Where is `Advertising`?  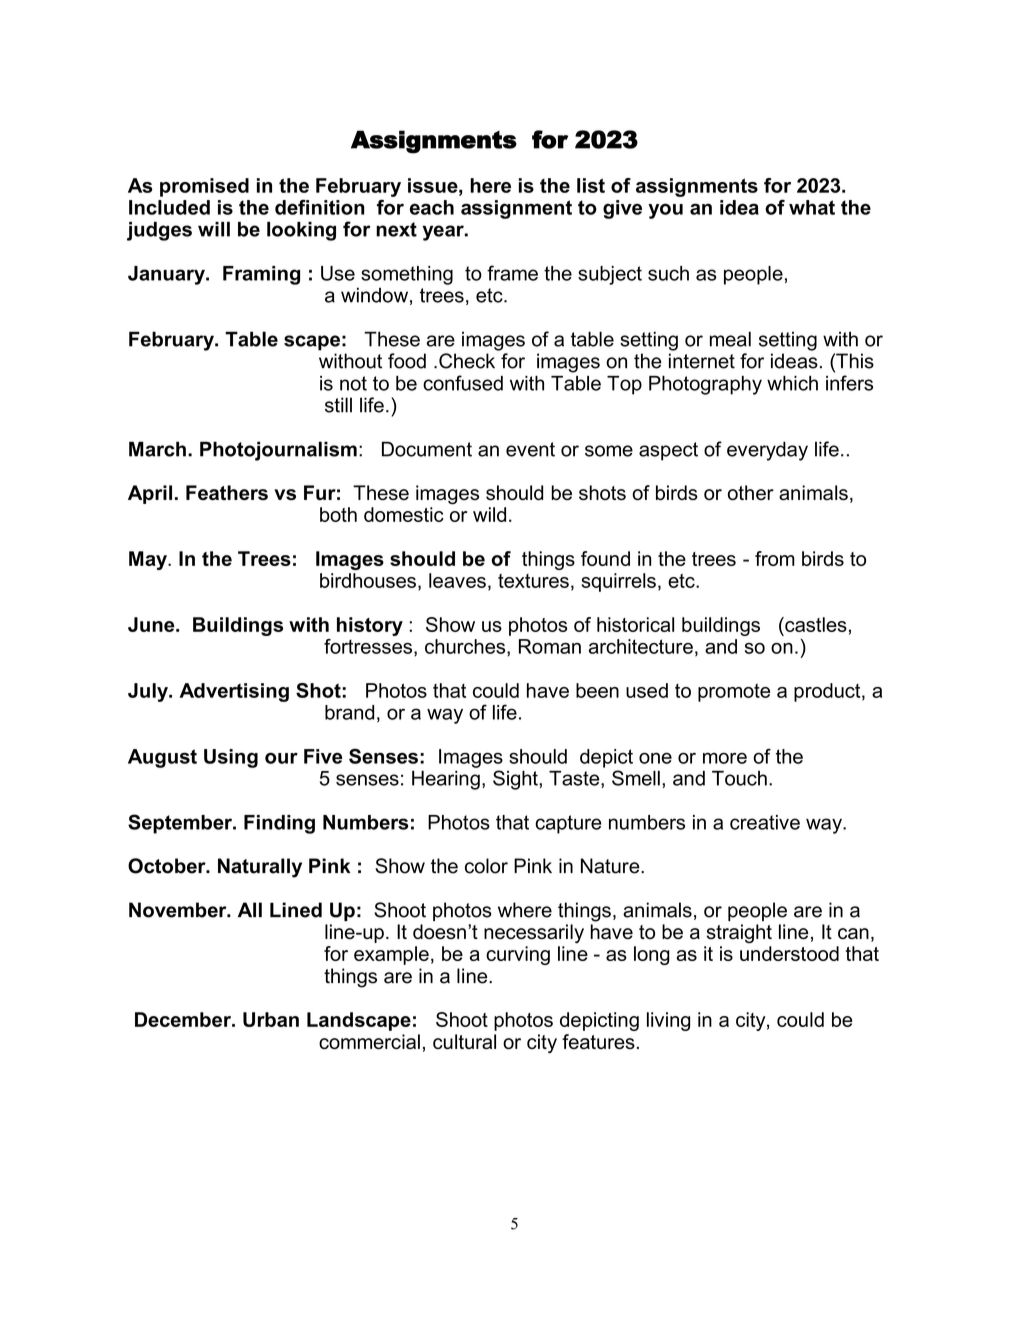
Advertising is located at coordinates (234, 692).
